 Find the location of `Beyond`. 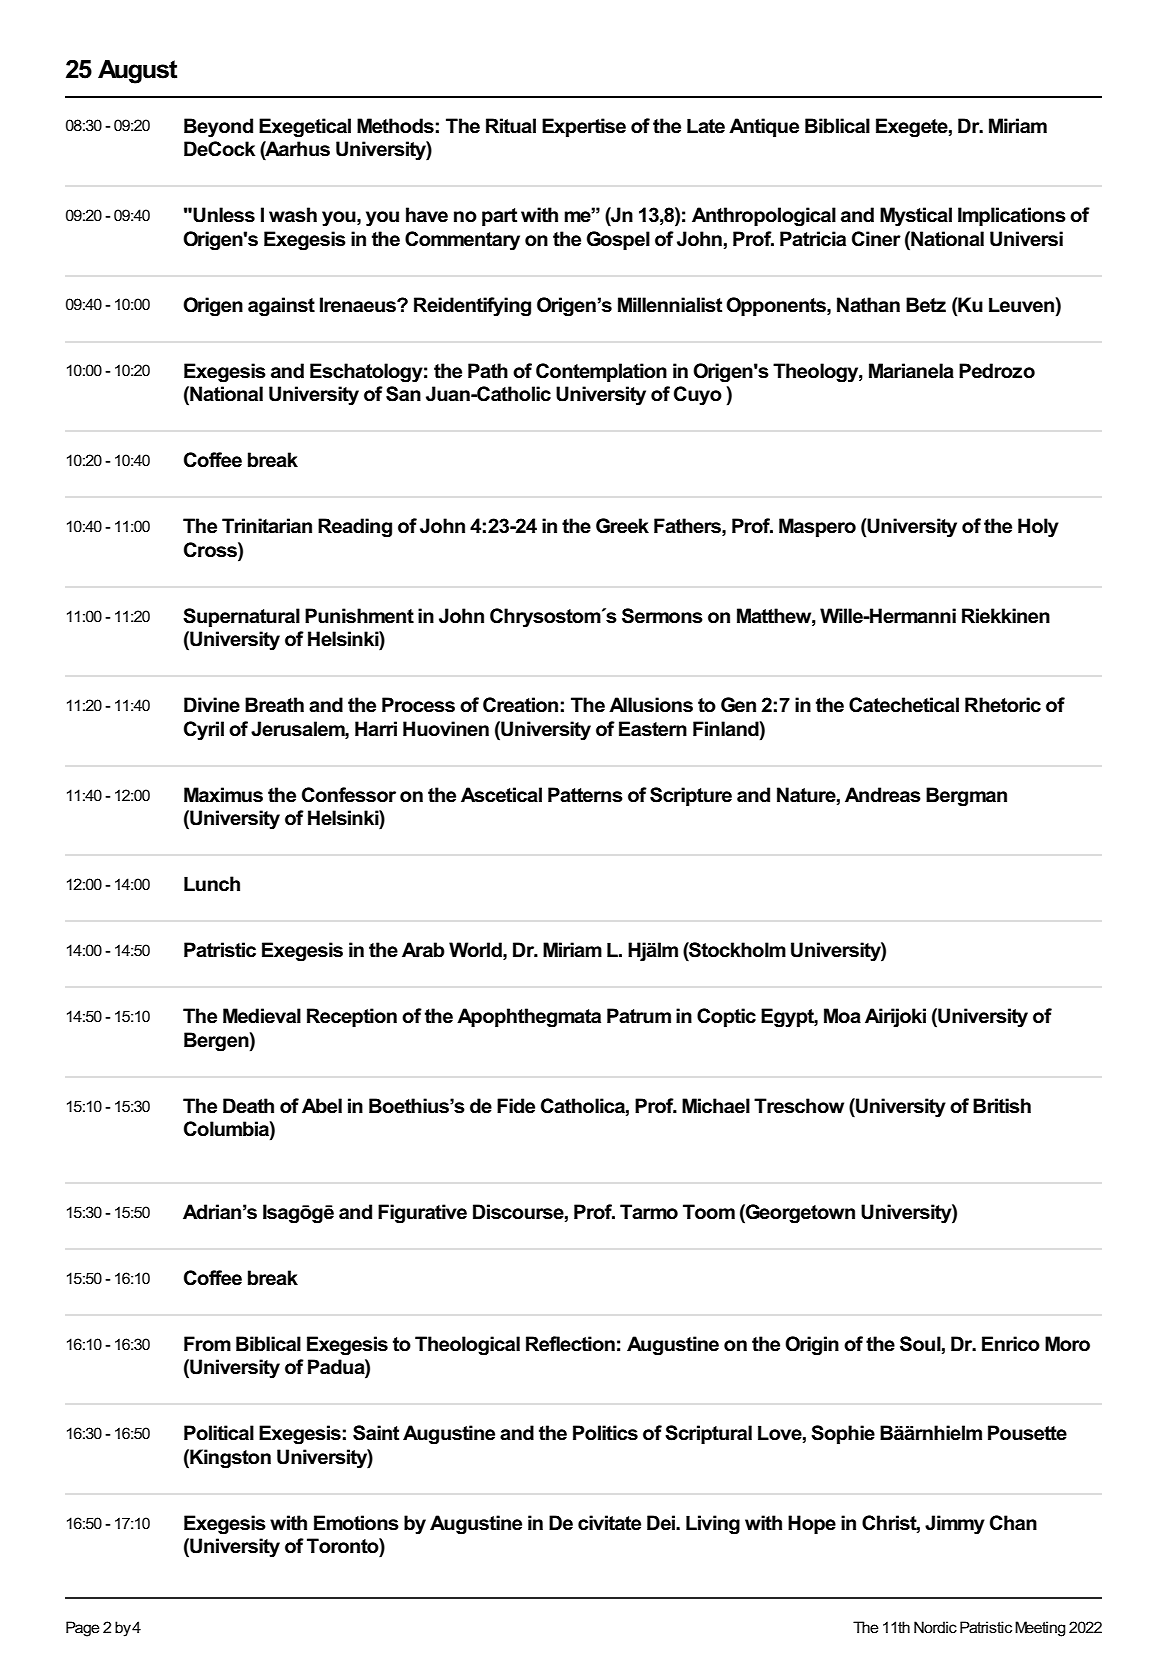

Beyond is located at coordinates (218, 128).
